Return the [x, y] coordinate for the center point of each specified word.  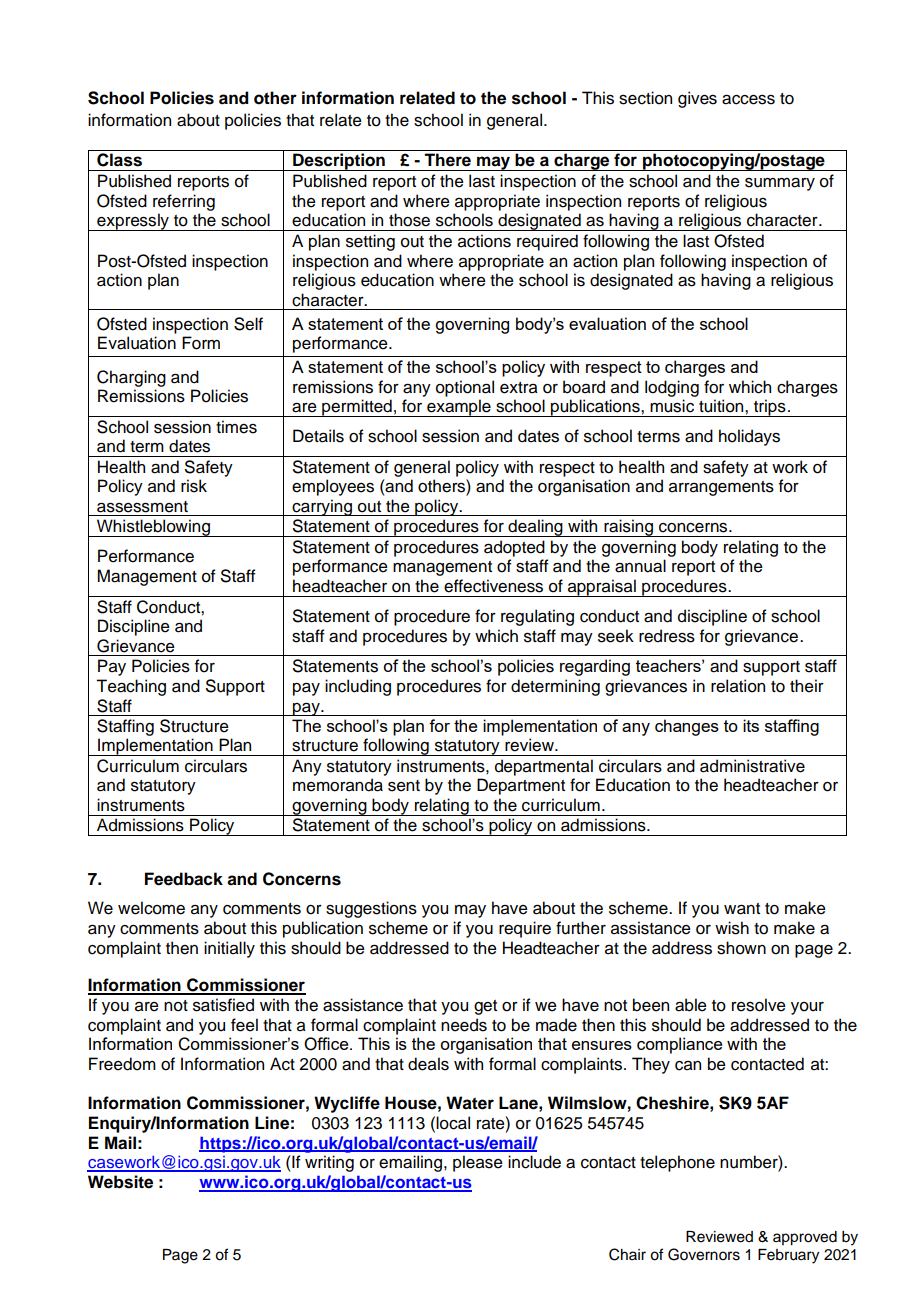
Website [120, 1182]
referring [184, 202]
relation [738, 686]
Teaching [131, 687]
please [478, 1163]
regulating [537, 617]
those [409, 220]
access [748, 100]
